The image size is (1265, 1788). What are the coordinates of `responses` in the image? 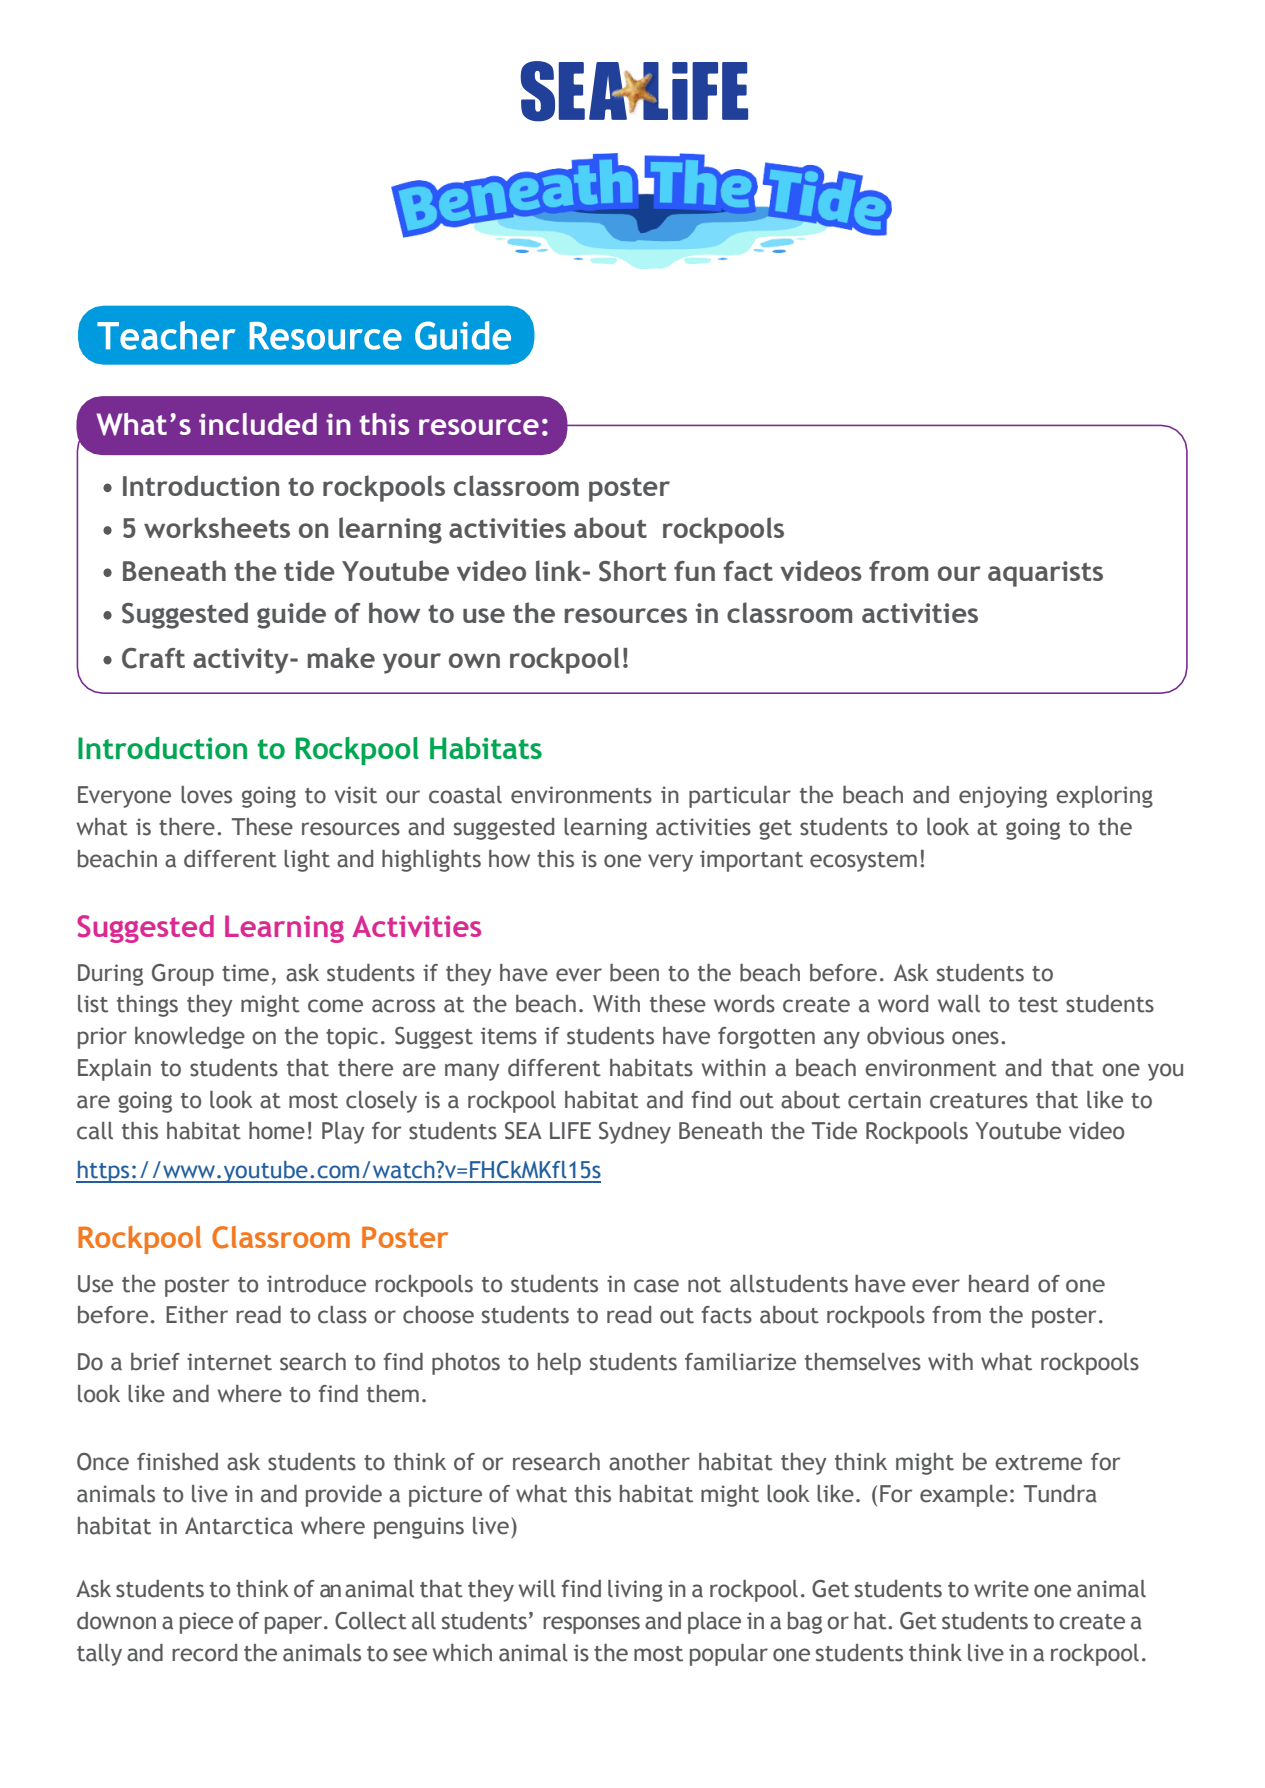 It's located at (591, 1625).
